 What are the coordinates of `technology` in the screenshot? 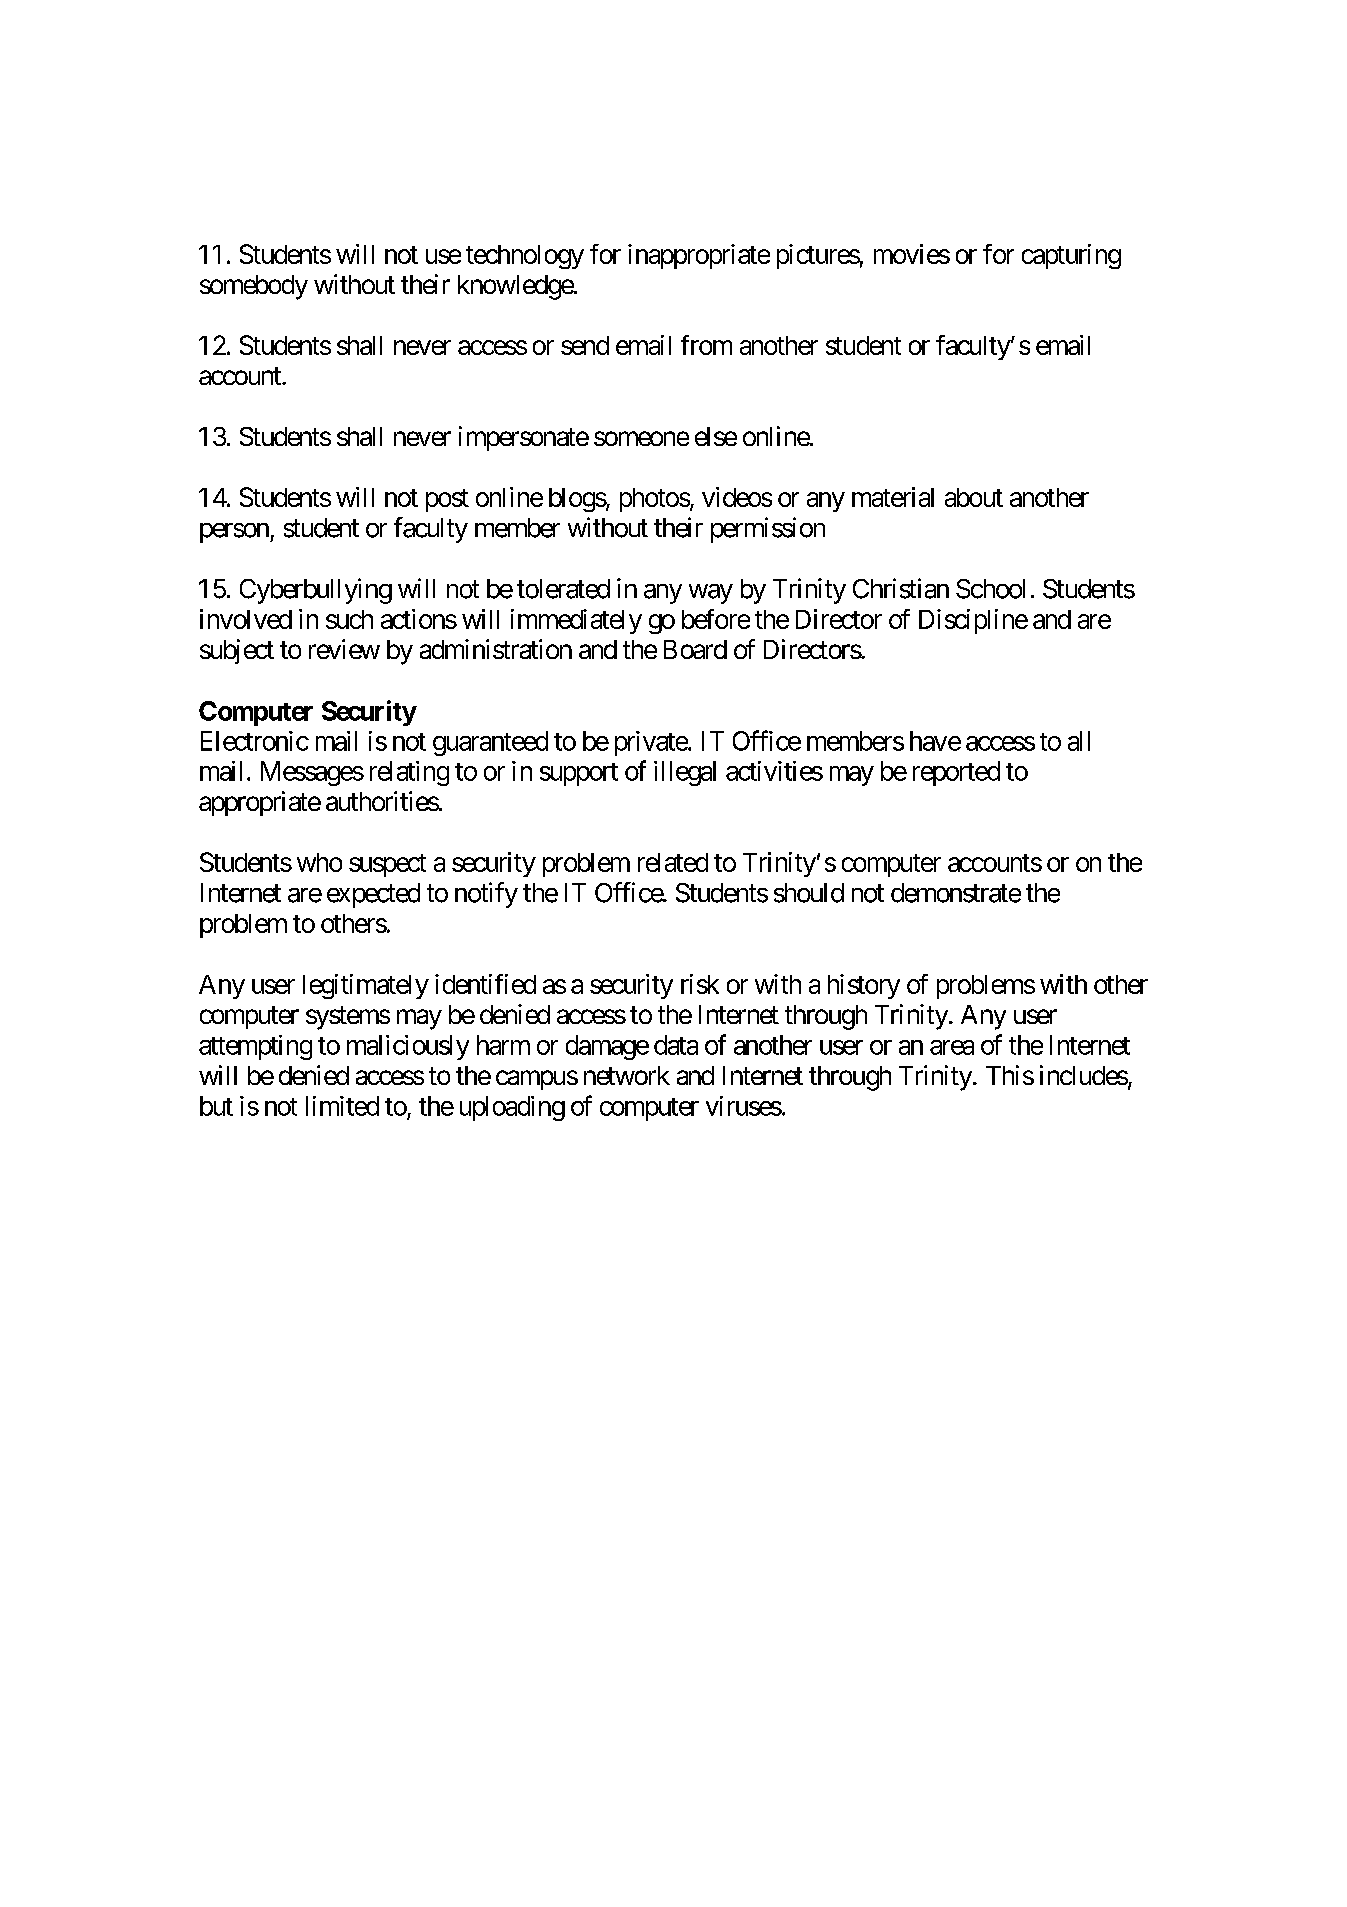 It's located at (525, 257).
